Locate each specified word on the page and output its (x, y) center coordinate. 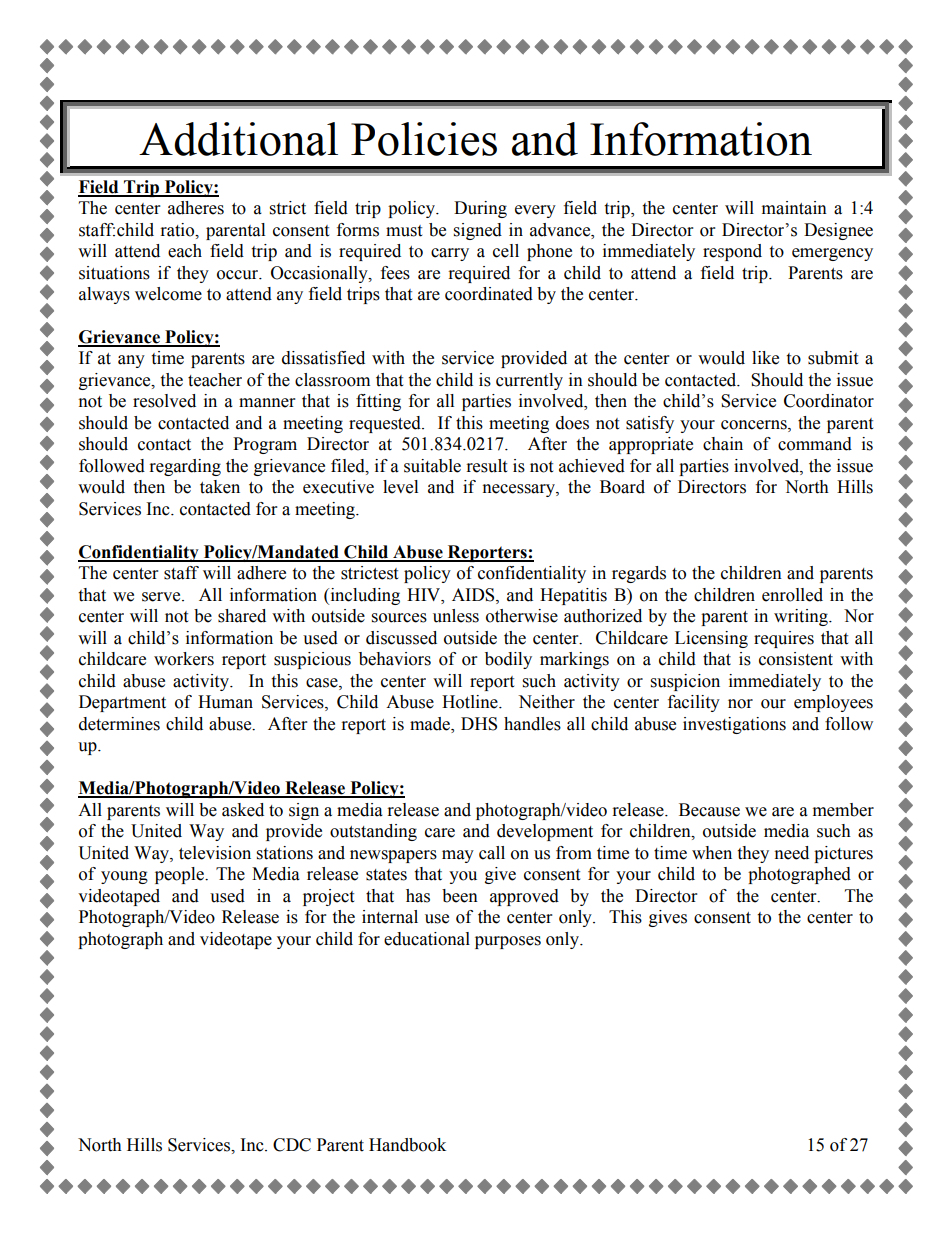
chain (723, 444)
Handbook (407, 1145)
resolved (164, 401)
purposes (508, 942)
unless (456, 616)
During (480, 209)
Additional (238, 139)
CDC (292, 1145)
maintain (794, 208)
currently (529, 381)
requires (784, 639)
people (180, 875)
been (460, 896)
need (792, 853)
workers (184, 659)
